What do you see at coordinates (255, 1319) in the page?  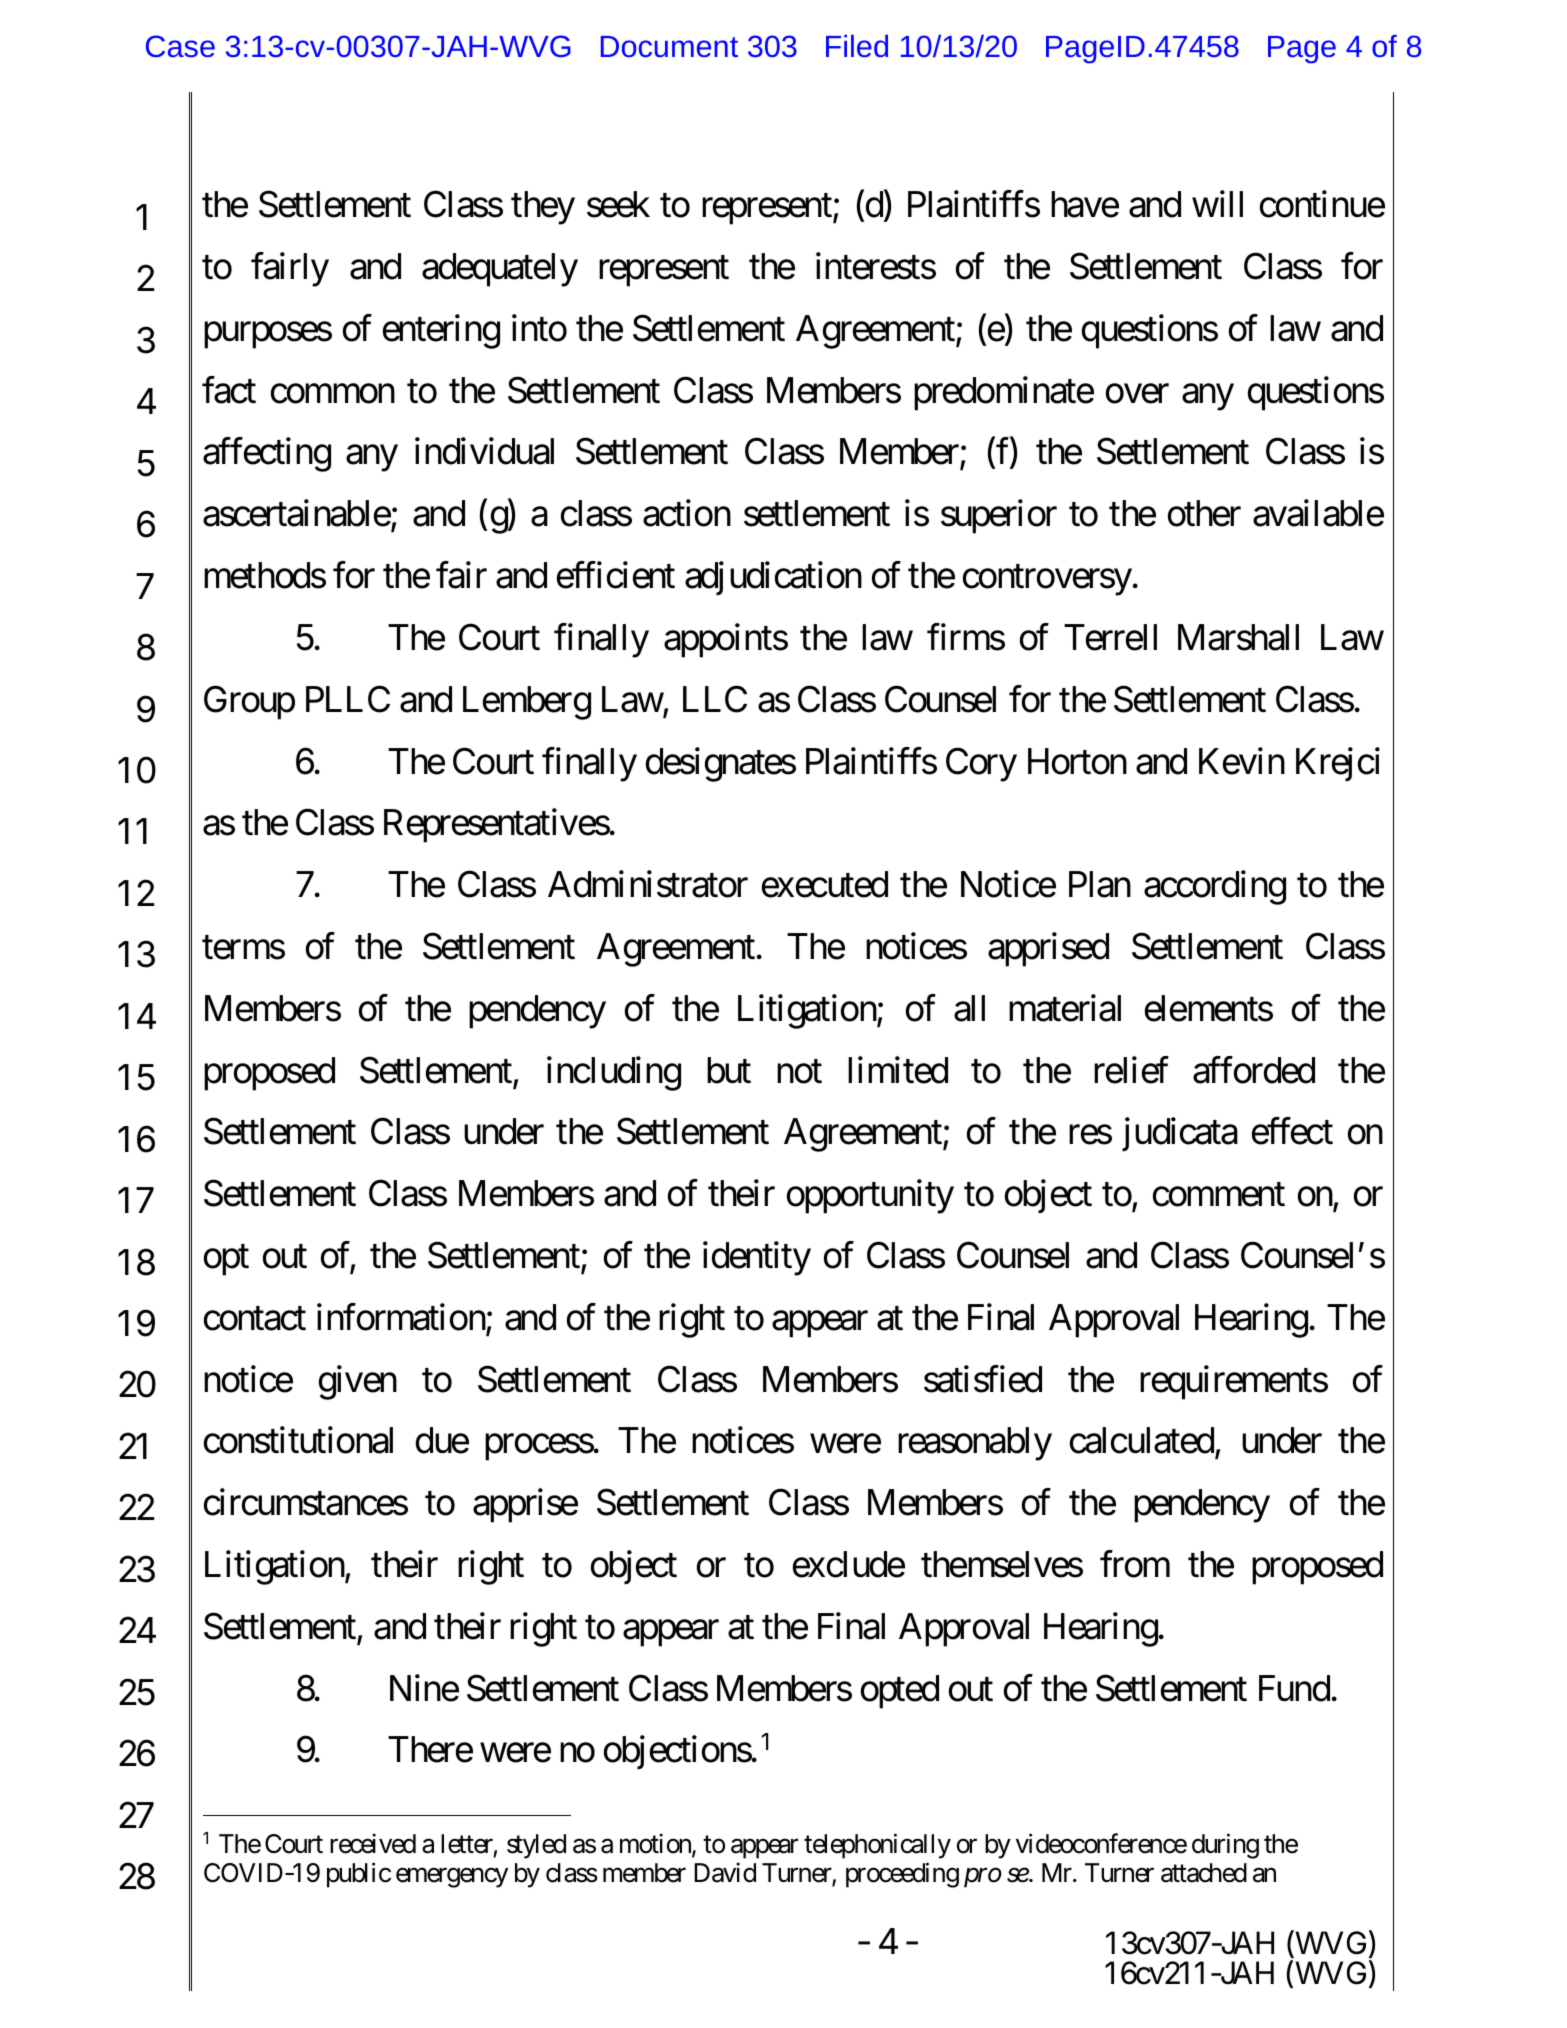 I see `contact` at bounding box center [255, 1319].
